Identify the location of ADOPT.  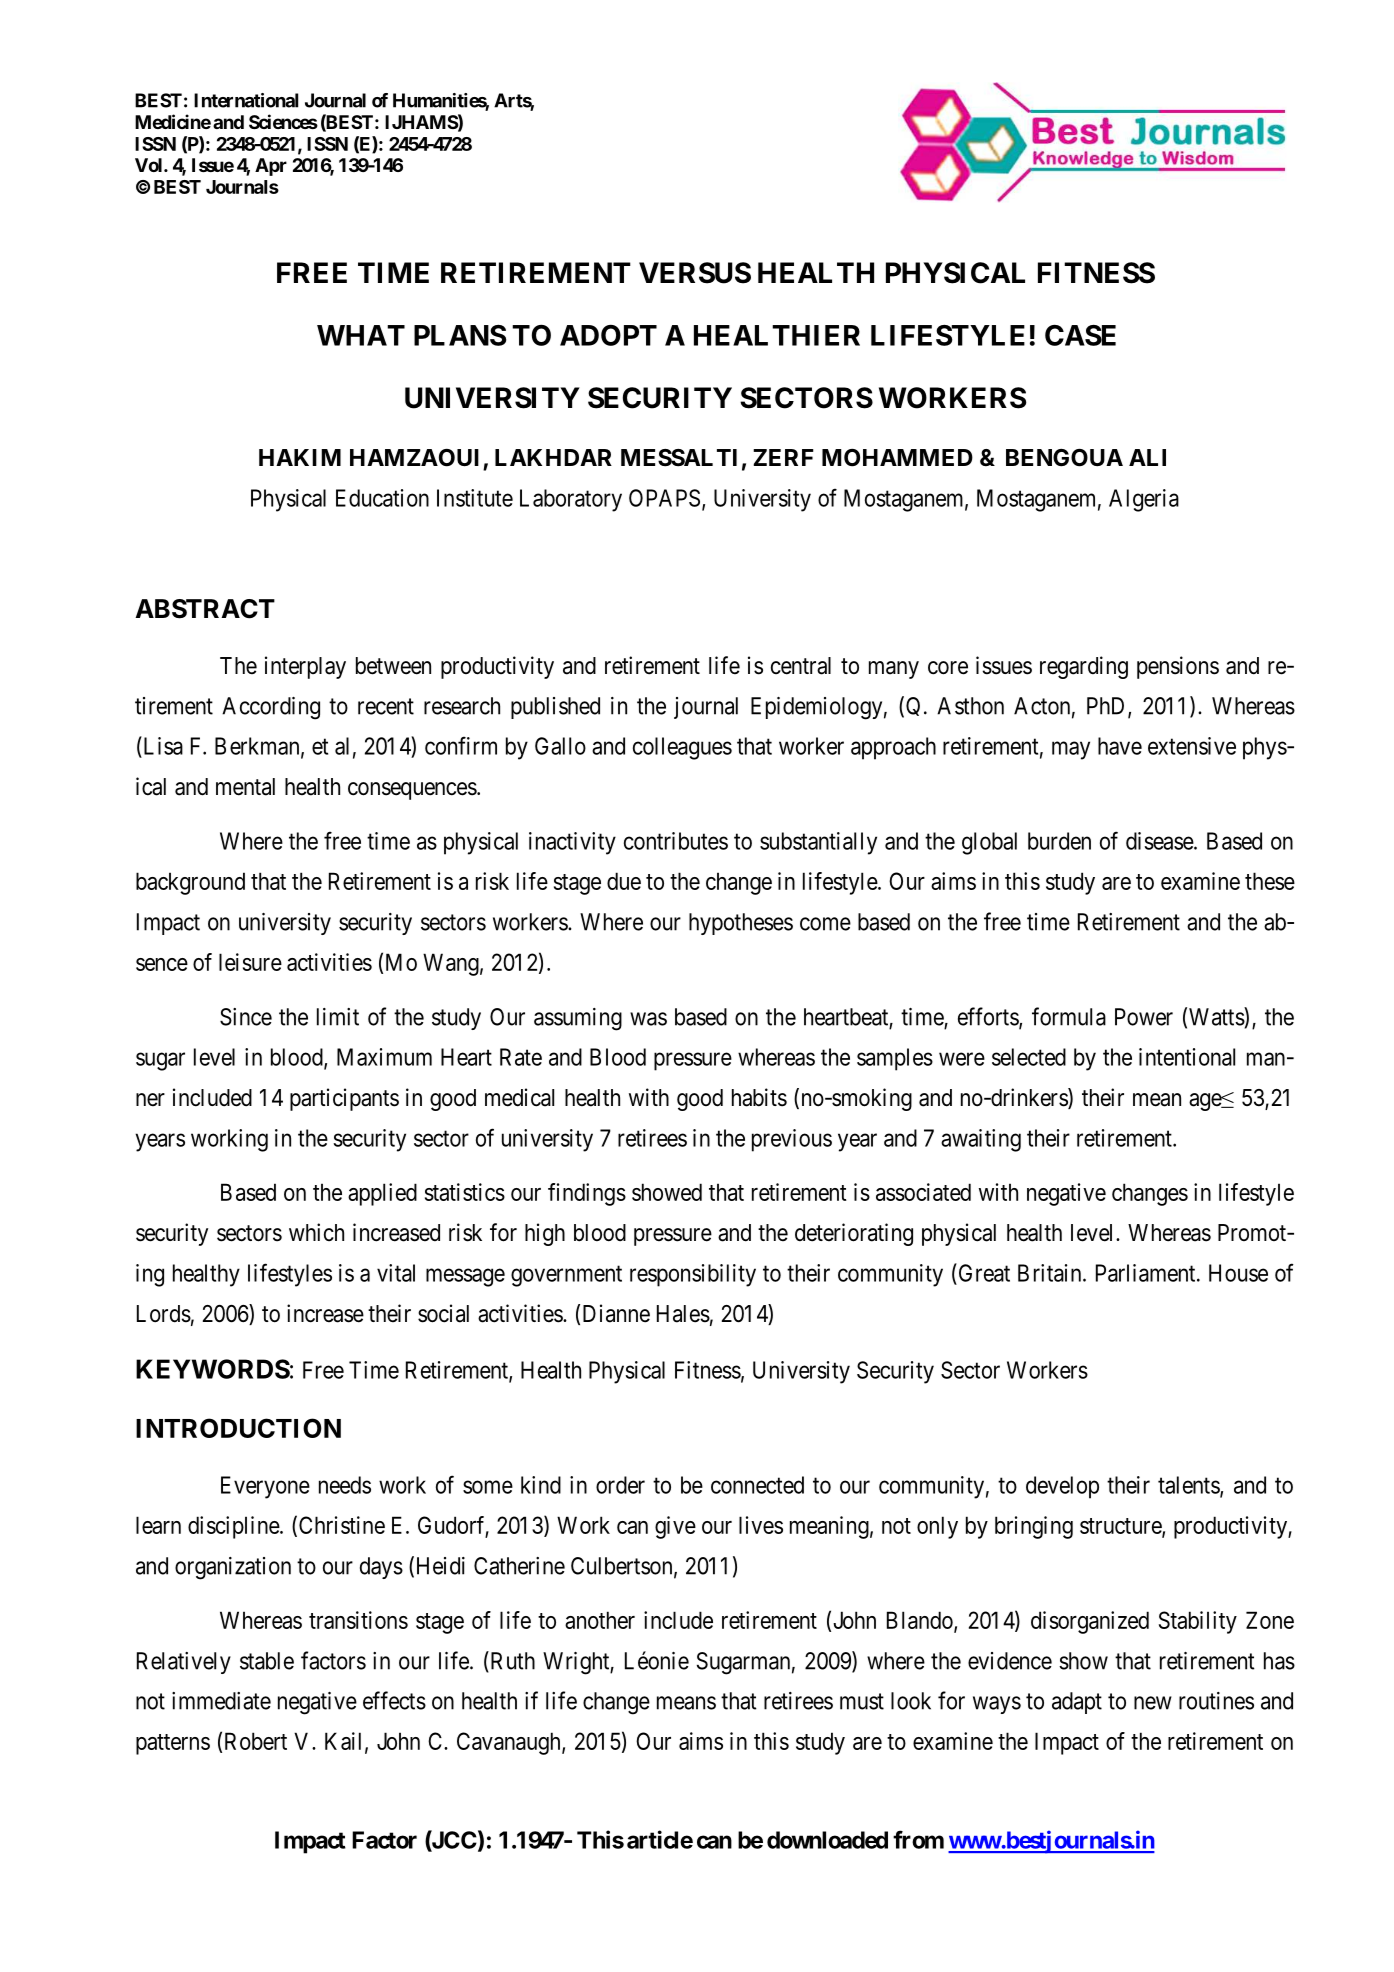
(608, 335).
